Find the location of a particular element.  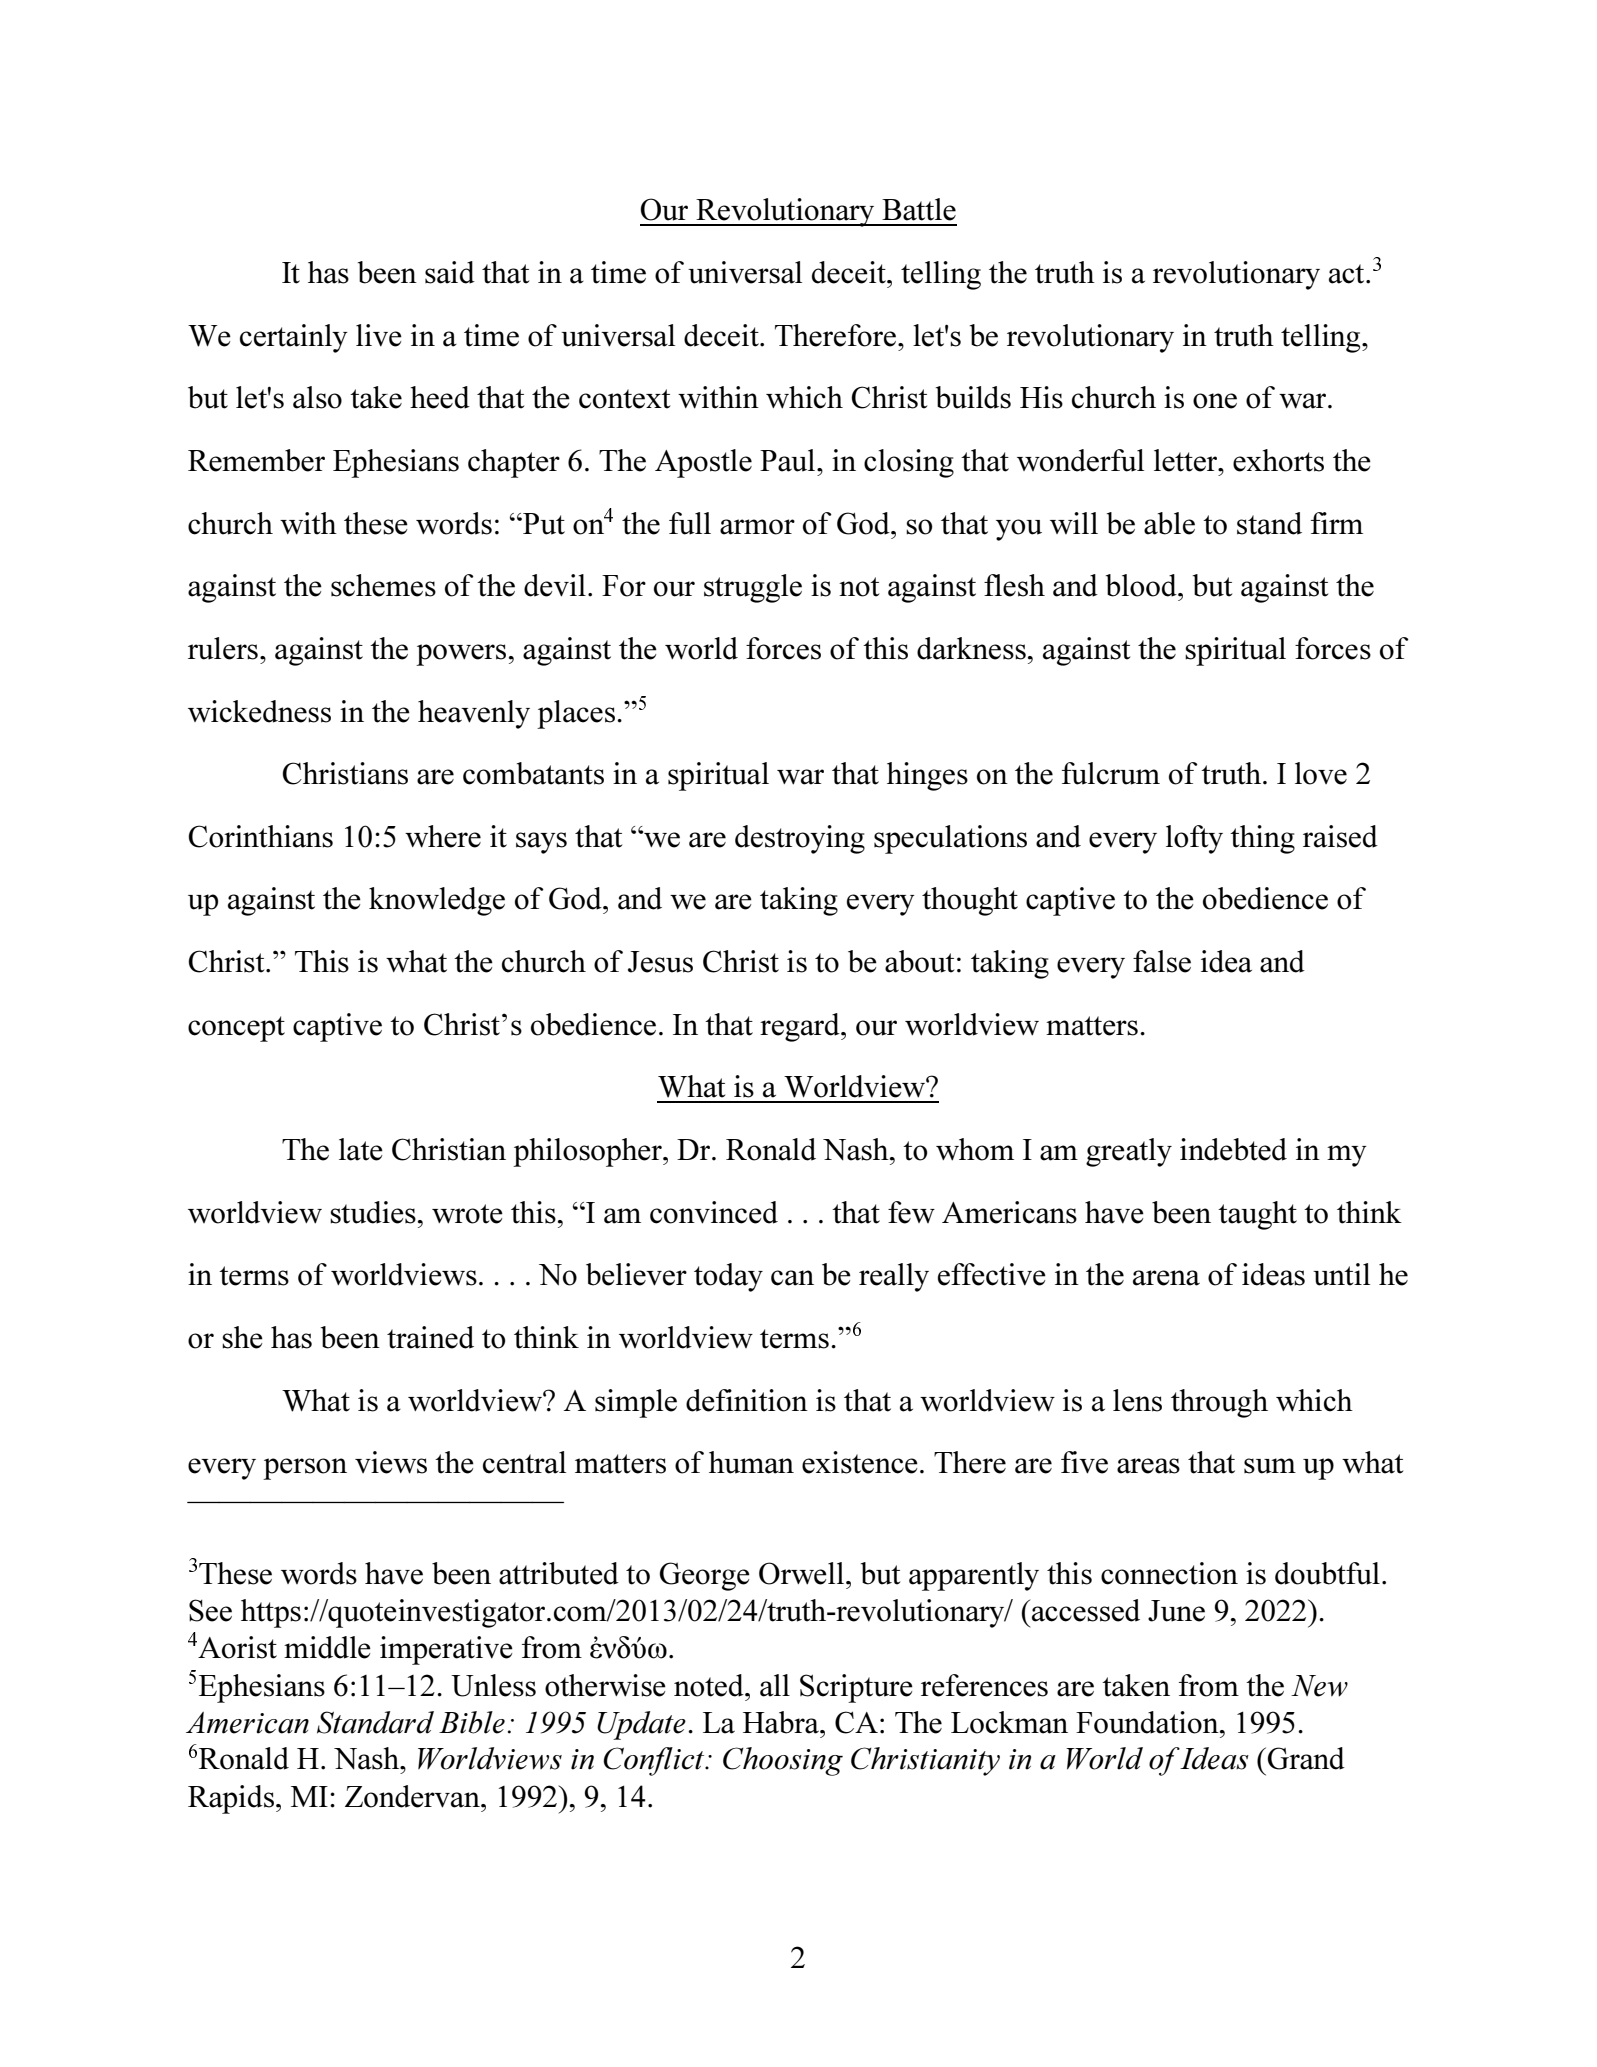

Battle is located at coordinates (919, 209).
